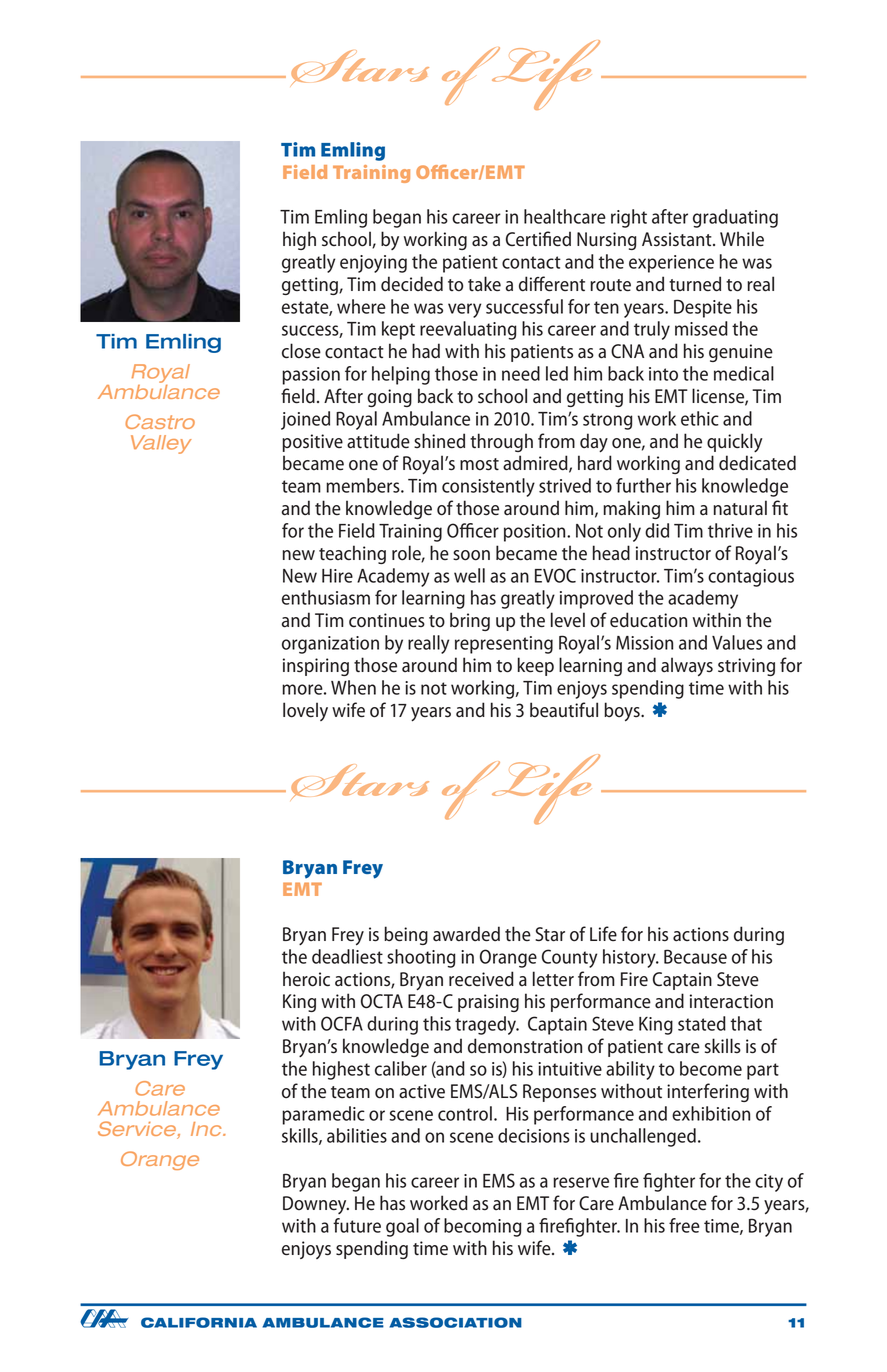 The height and width of the document is (1372, 887). What do you see at coordinates (199, 1322) in the document?
I see `California` at bounding box center [199, 1322].
